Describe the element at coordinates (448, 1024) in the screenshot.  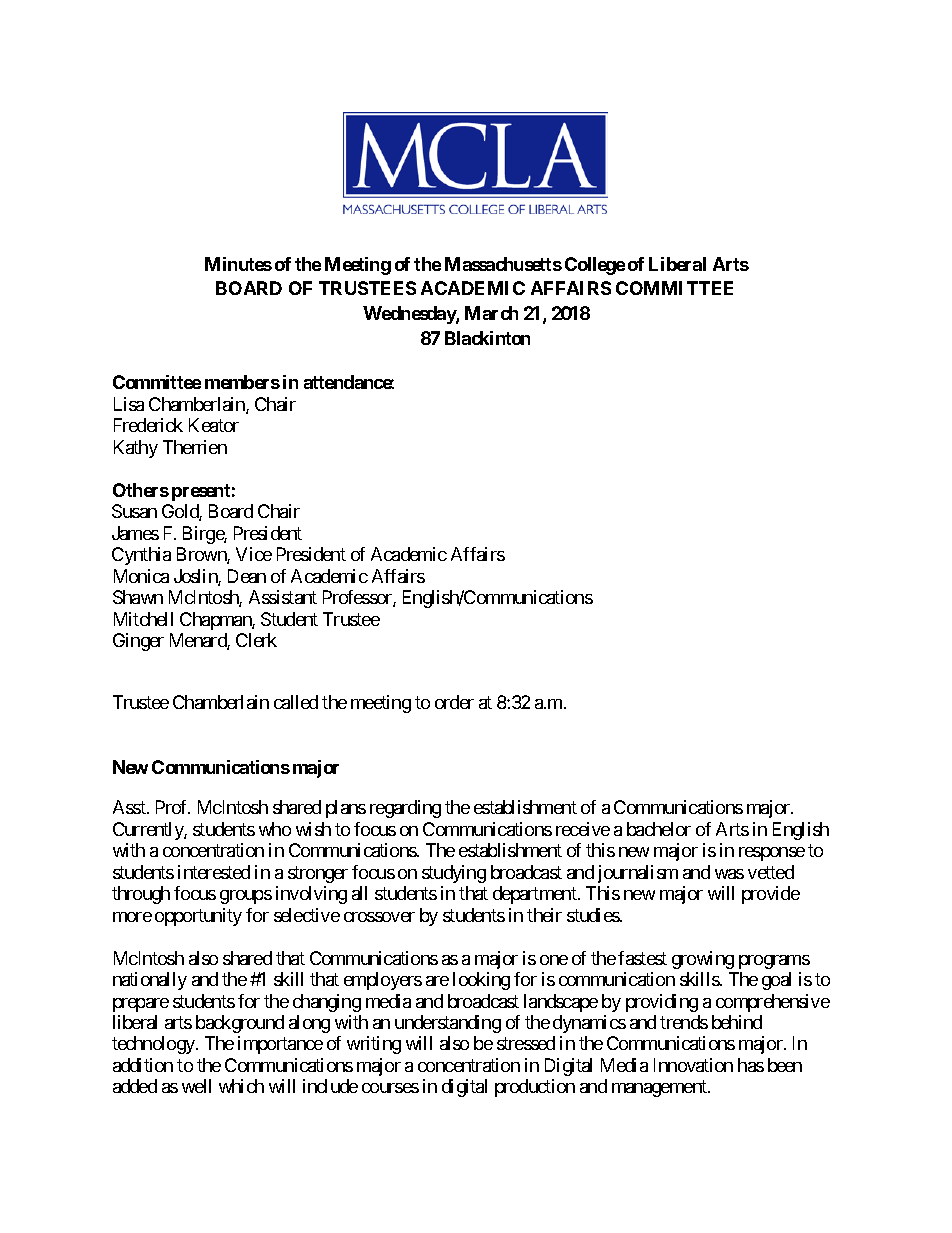
I see `understanding` at that location.
